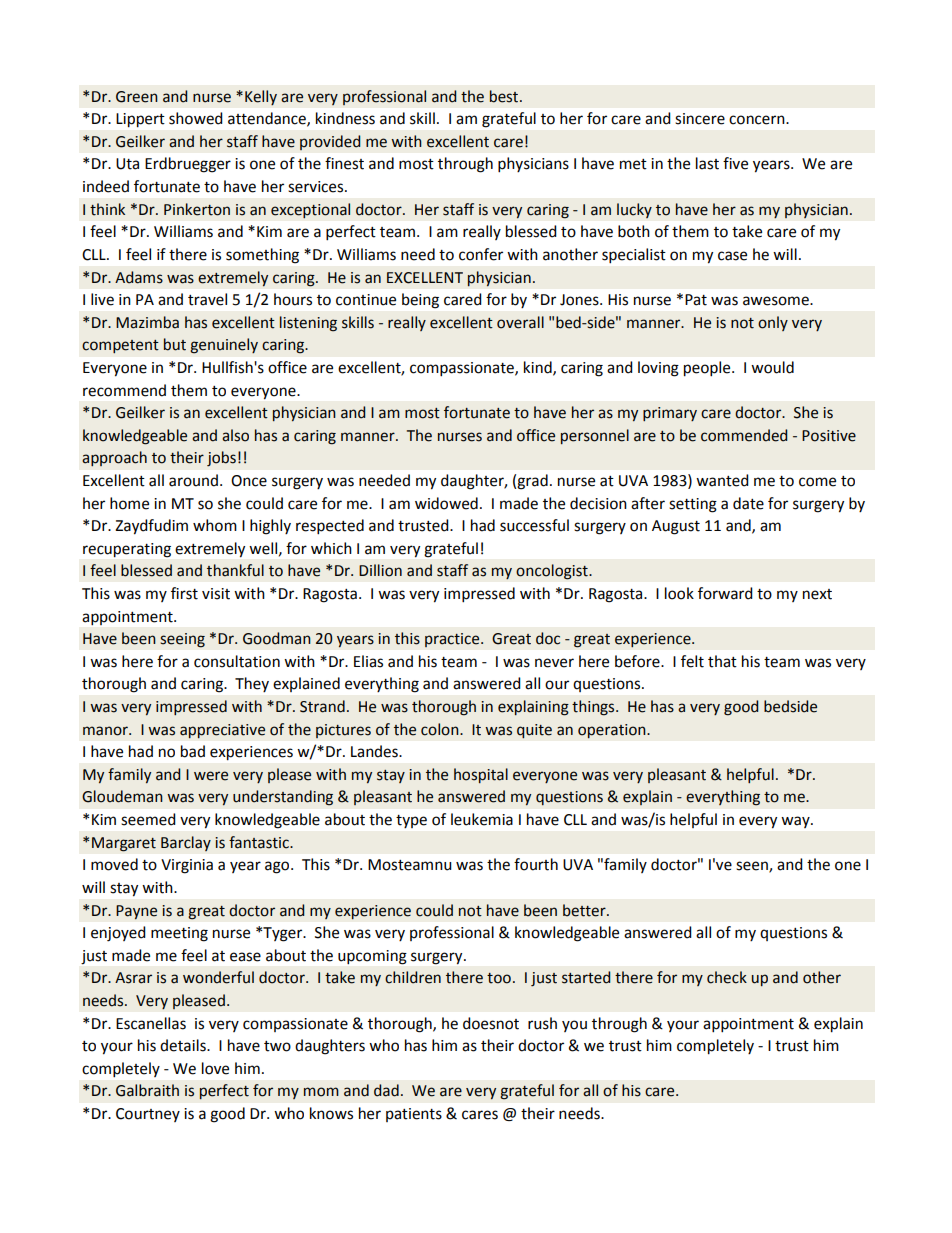 This screenshot has height=1233, width=952. What do you see at coordinates (796, 822) in the screenshot?
I see `way` at bounding box center [796, 822].
